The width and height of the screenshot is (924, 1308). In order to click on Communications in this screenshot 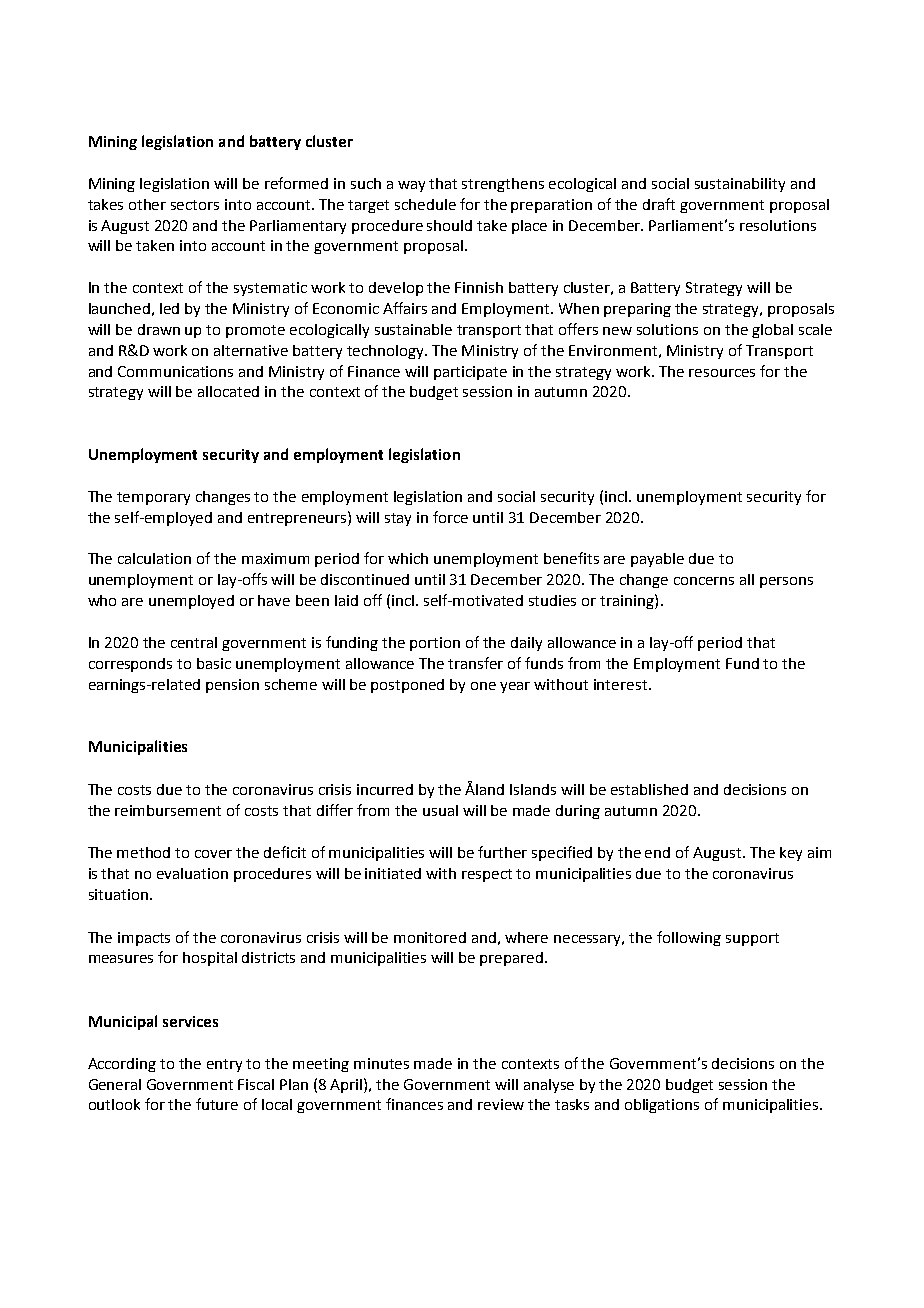, I will do `click(175, 371)`.
